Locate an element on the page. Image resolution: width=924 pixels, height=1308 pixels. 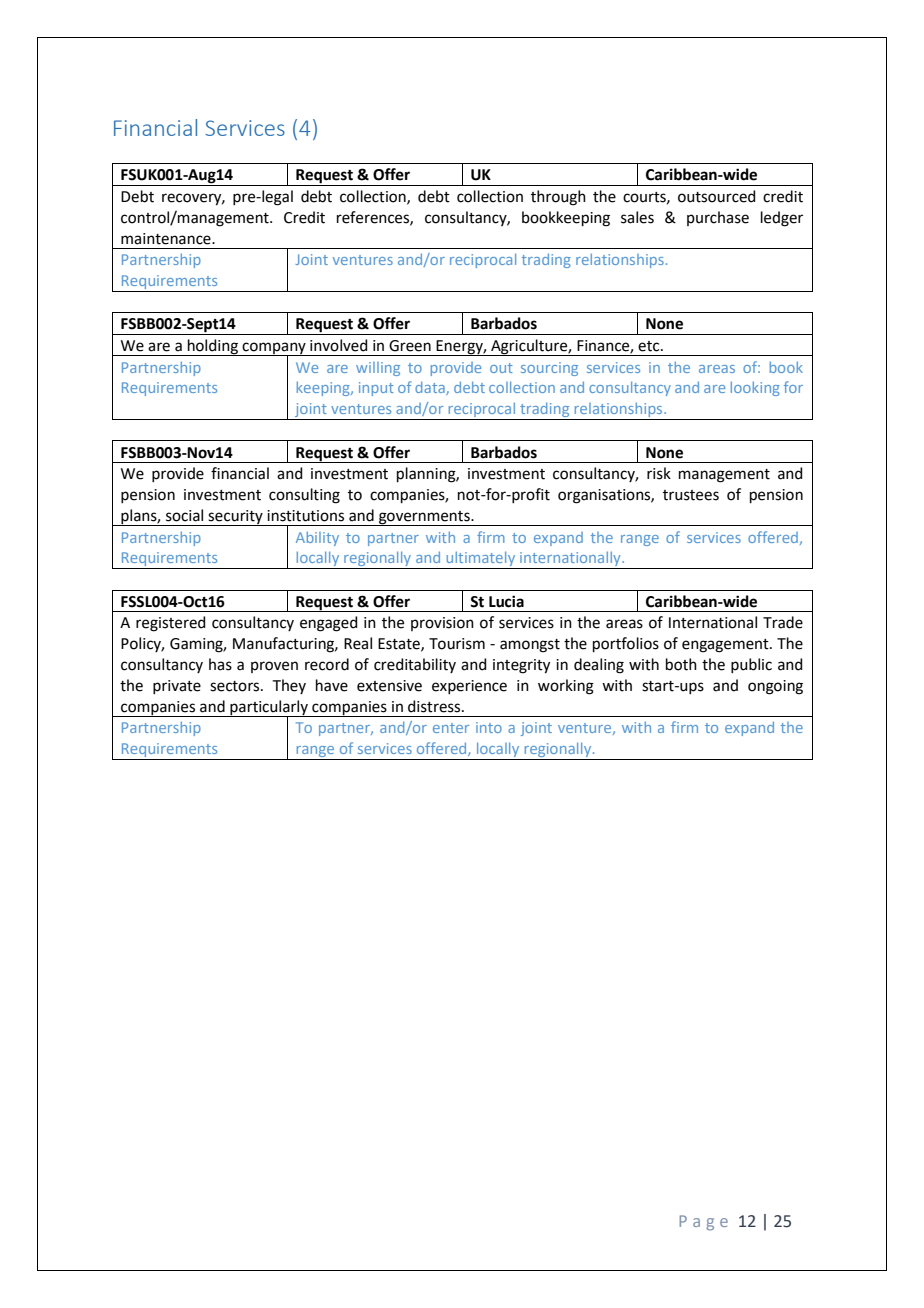
into is located at coordinates (489, 727).
